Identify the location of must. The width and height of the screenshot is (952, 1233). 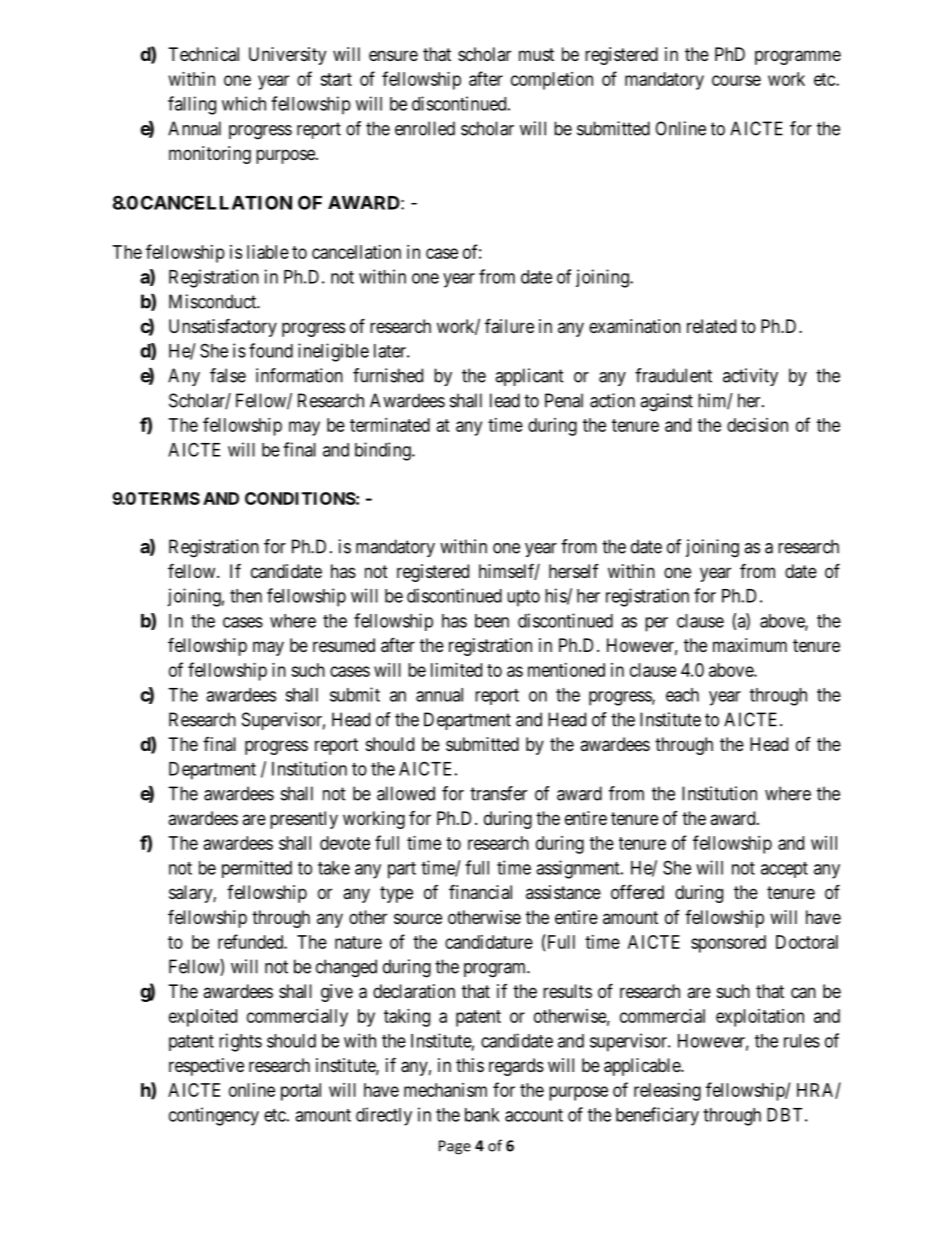
(536, 54).
